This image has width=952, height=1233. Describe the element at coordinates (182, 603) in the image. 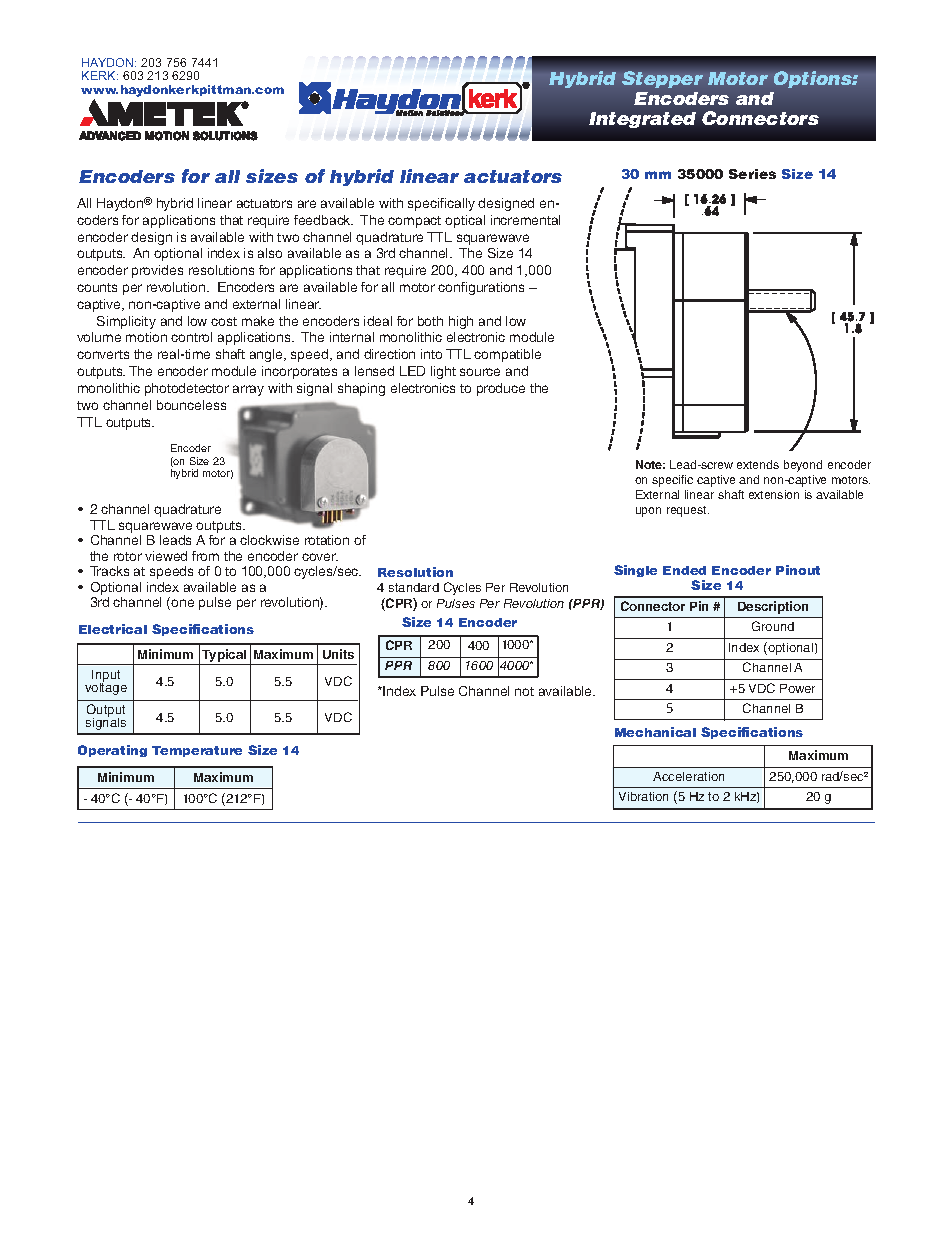

I see `one` at that location.
